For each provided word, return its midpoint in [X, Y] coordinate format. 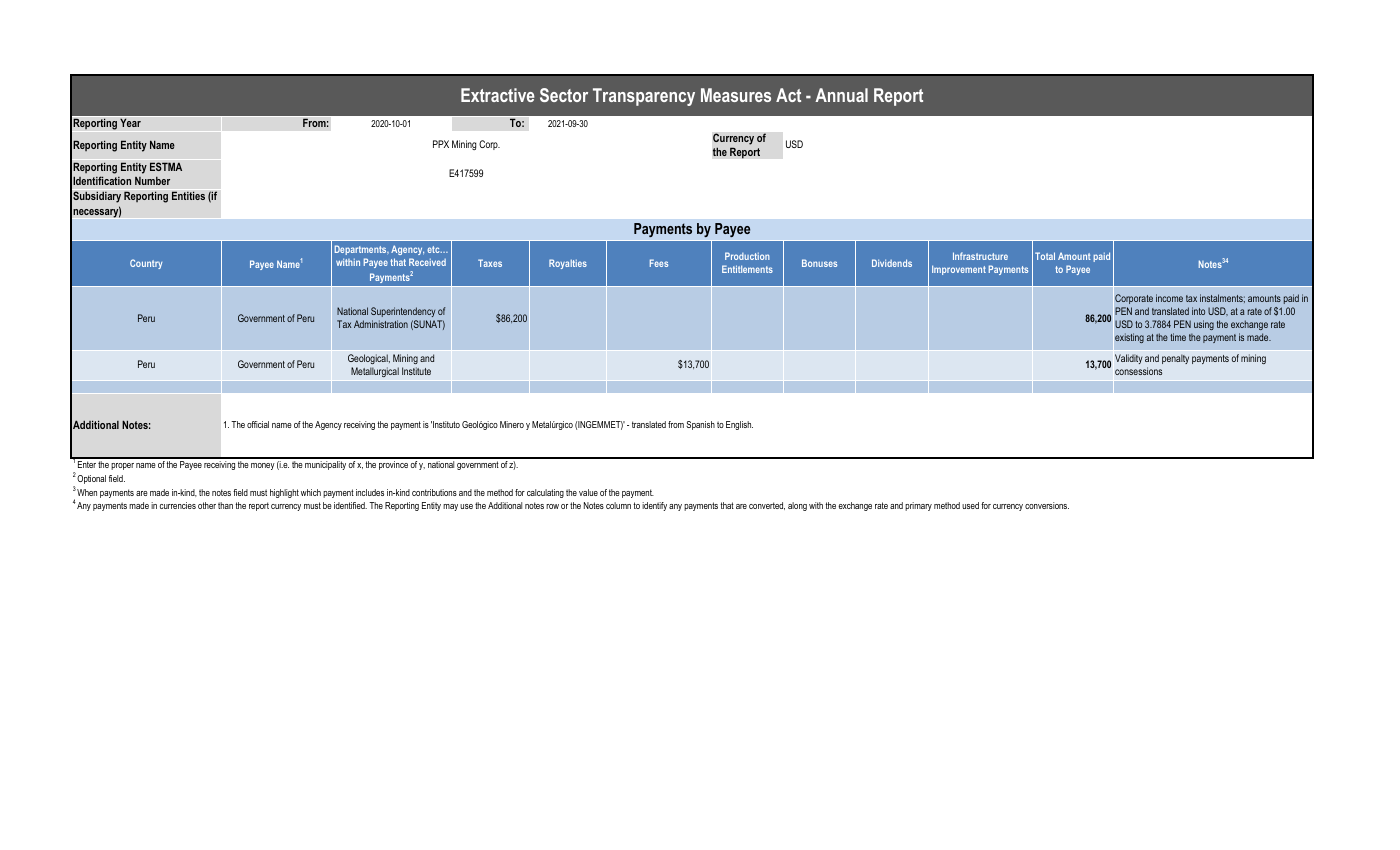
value [588, 492]
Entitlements [747, 269]
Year [130, 122]
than [225, 505]
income [1169, 298]
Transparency [644, 97]
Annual [841, 95]
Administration [381, 324]
